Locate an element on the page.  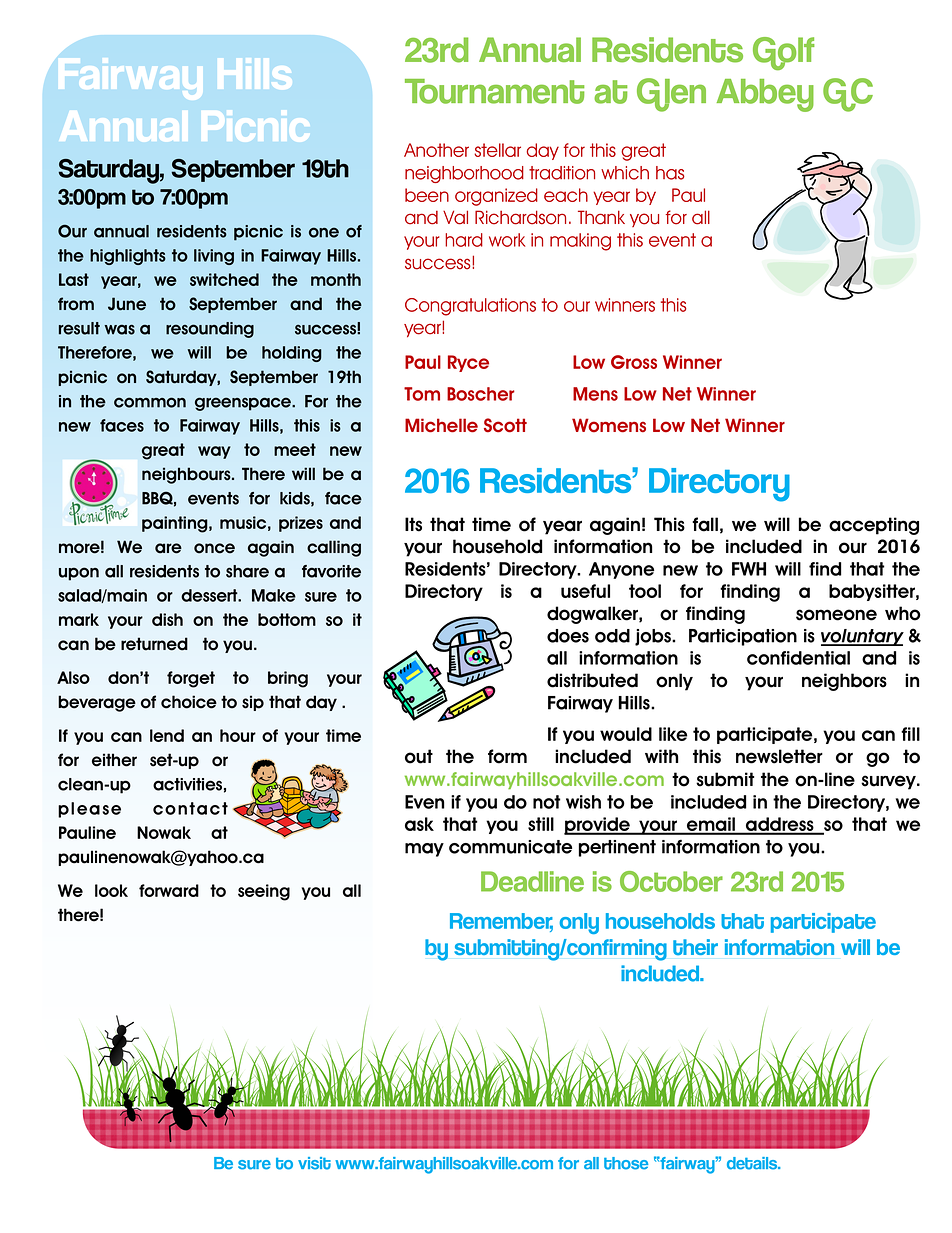
Abbey is located at coordinates (765, 95).
